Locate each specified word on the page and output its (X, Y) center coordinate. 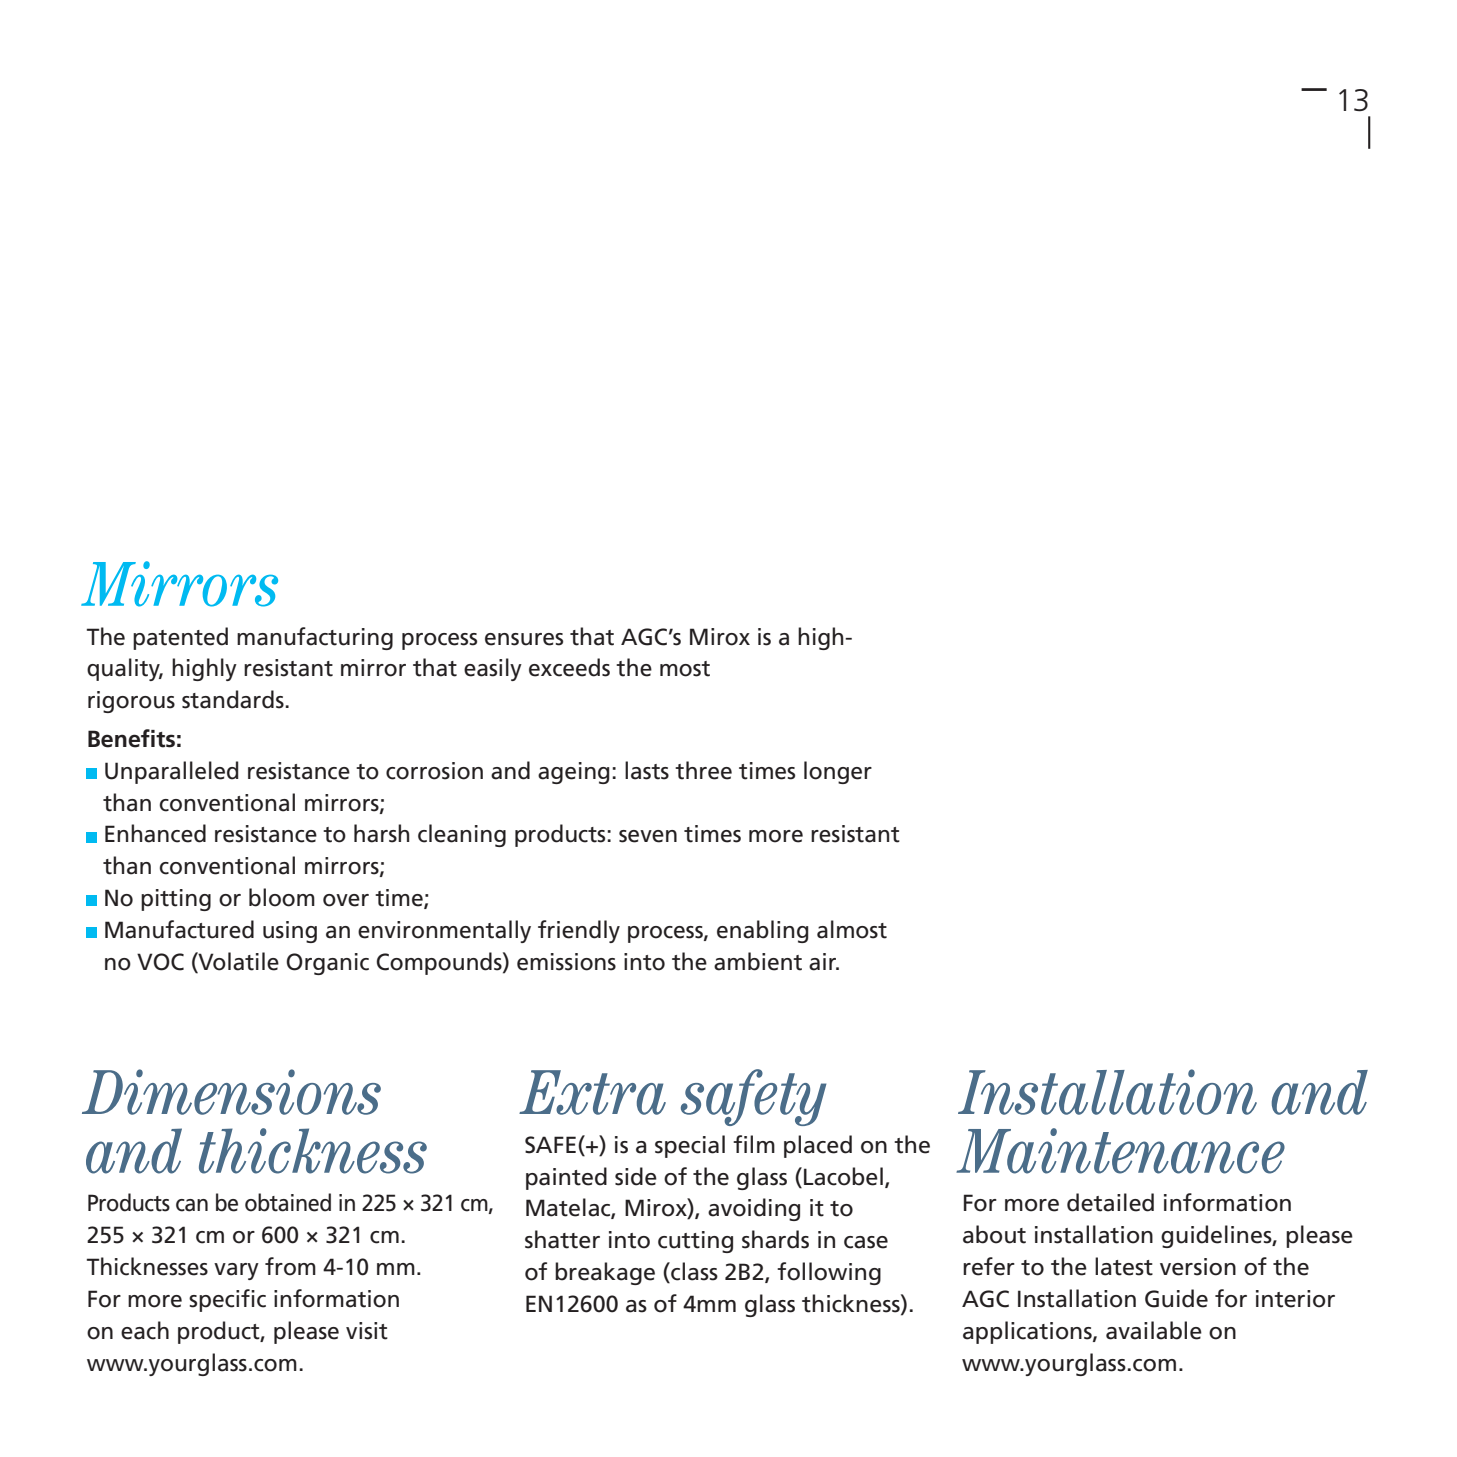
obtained (288, 1202)
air (824, 962)
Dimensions (231, 1092)
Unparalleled (171, 772)
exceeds (569, 667)
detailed (1110, 1202)
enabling (762, 931)
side (636, 1176)
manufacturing (315, 638)
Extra (592, 1092)
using (290, 932)
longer (838, 772)
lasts (647, 770)
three (703, 770)
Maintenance (1120, 1151)
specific (227, 1300)
